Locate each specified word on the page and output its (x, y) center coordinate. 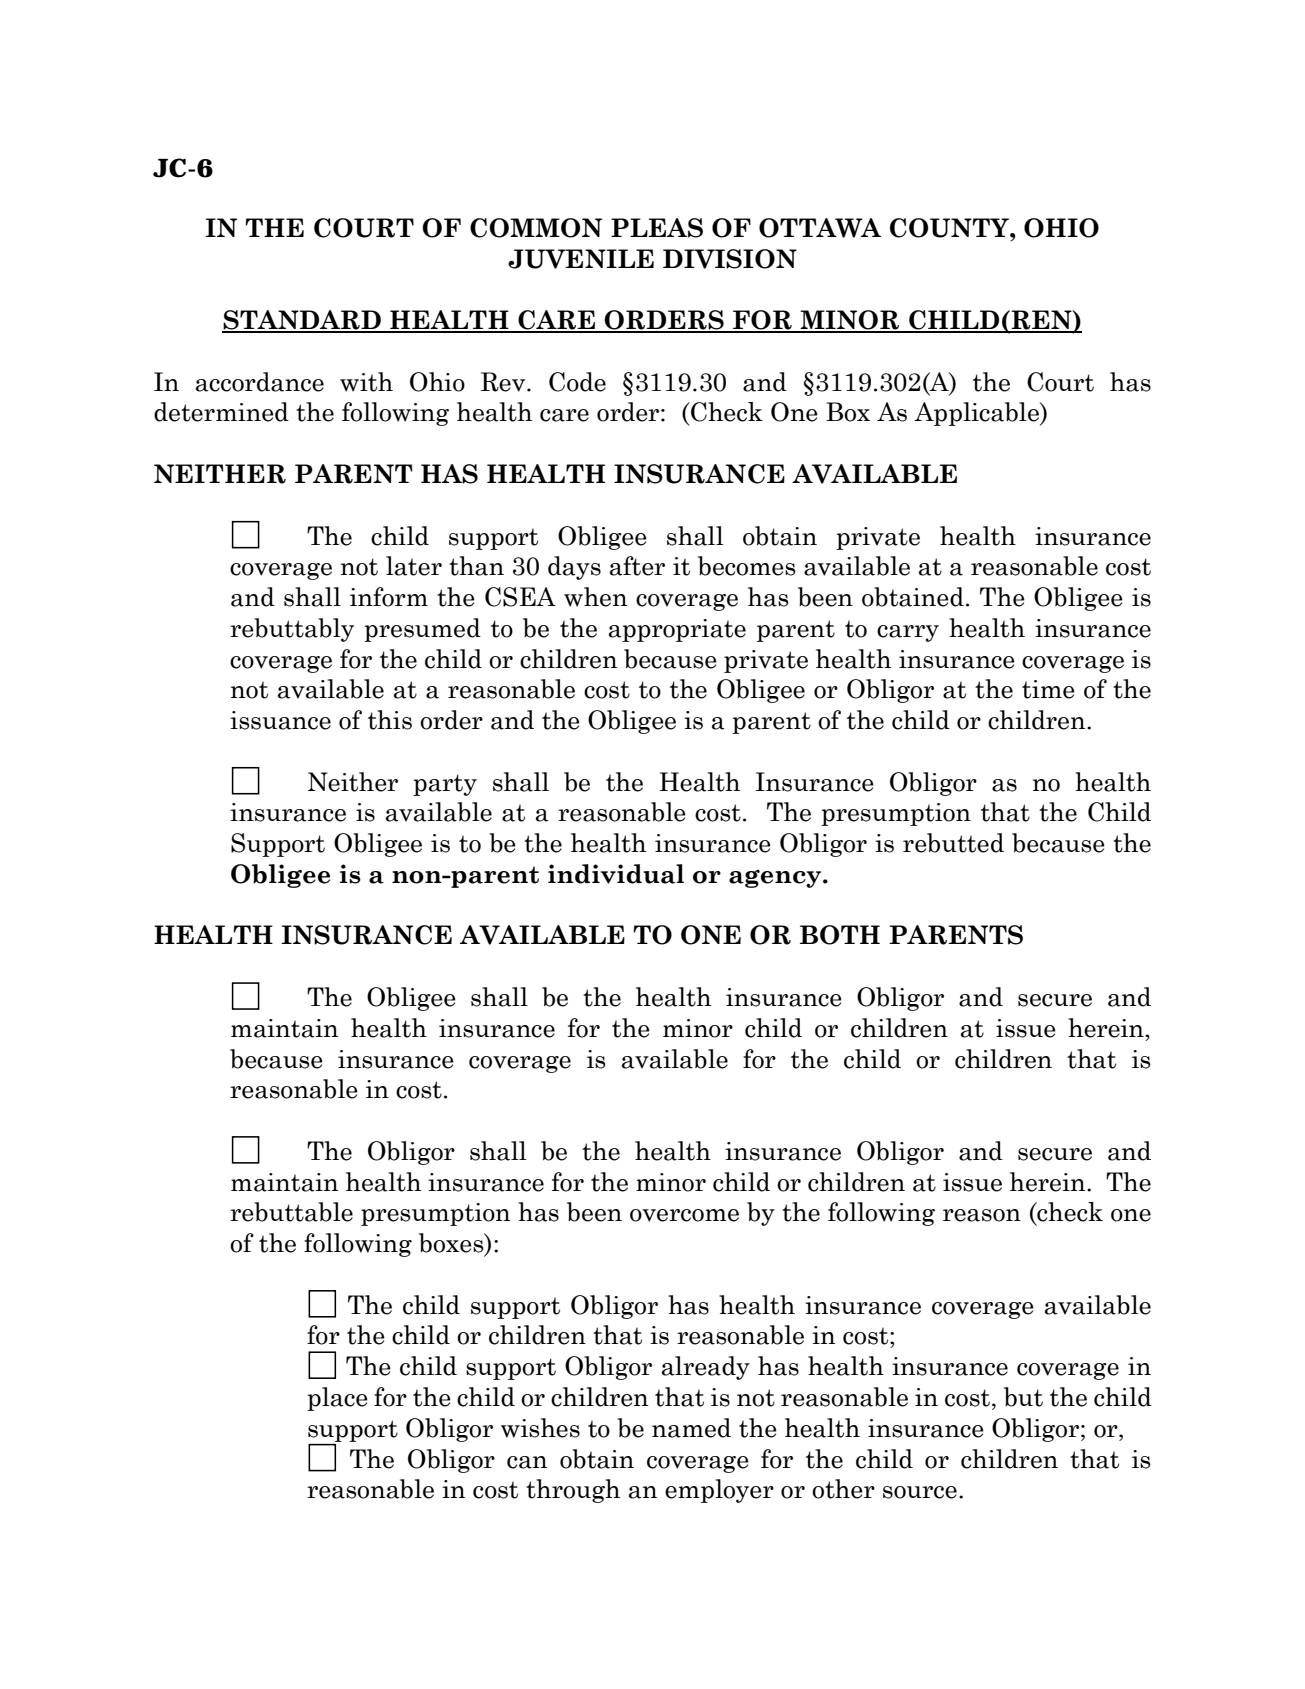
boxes (452, 1244)
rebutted (953, 843)
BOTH (840, 935)
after (637, 566)
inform (389, 597)
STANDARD (302, 321)
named (691, 1428)
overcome (684, 1215)
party (445, 785)
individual (616, 874)
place (337, 1399)
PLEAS (657, 228)
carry (908, 633)
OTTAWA (820, 228)
